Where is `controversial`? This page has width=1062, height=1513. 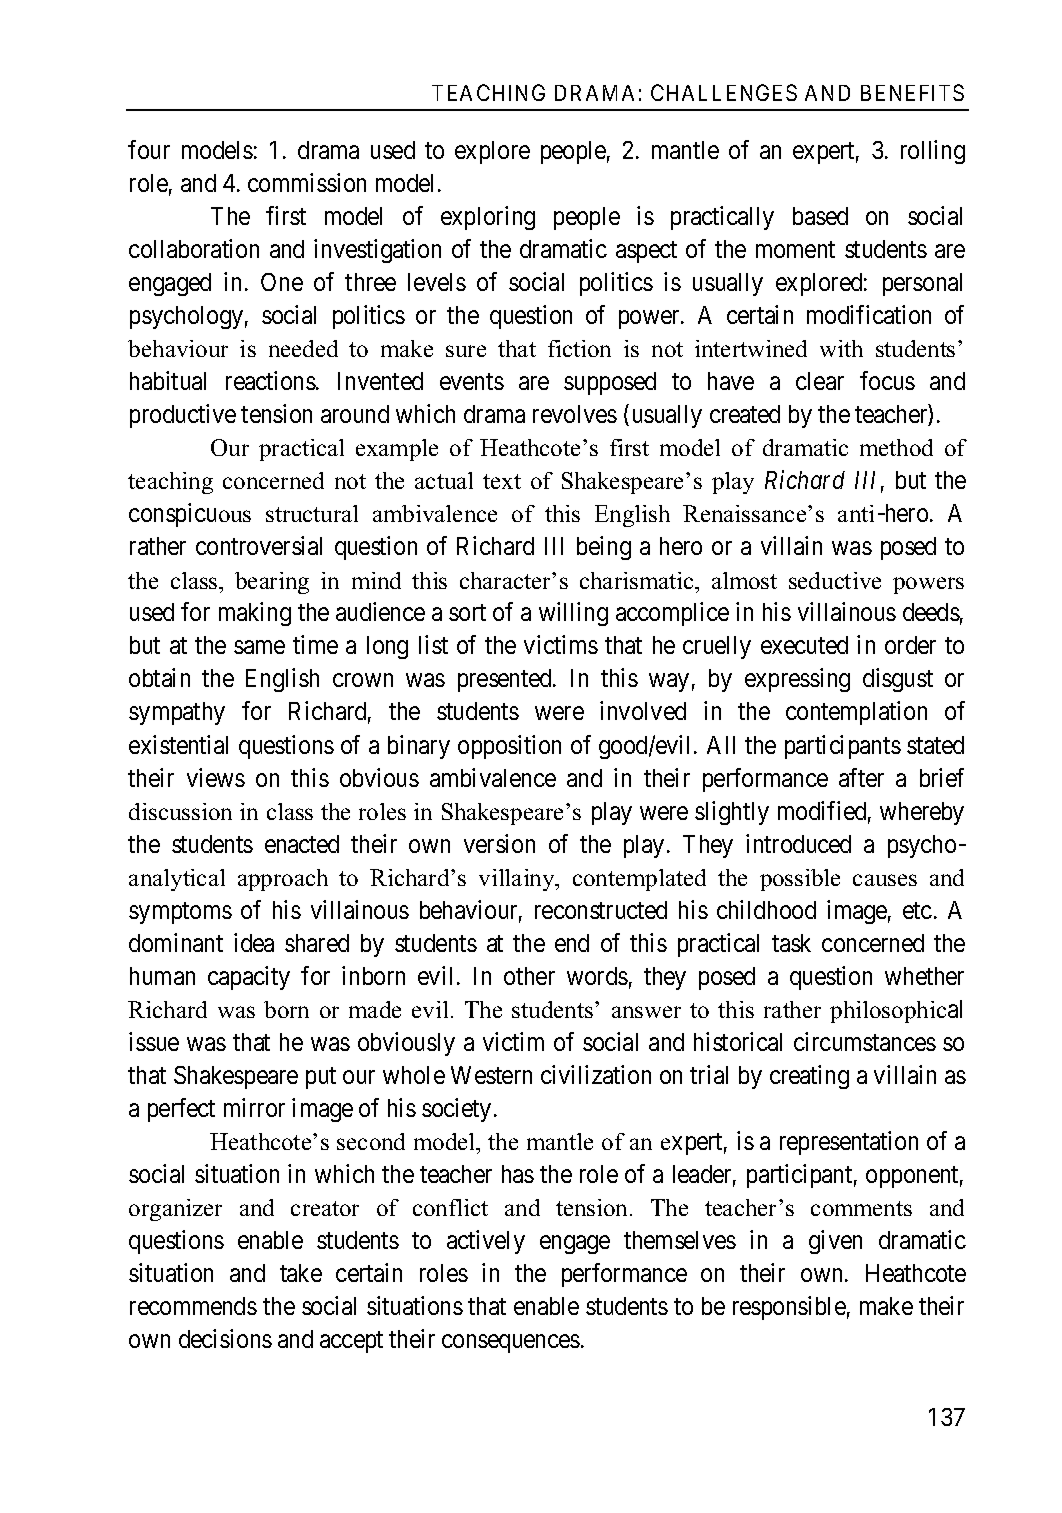 controversial is located at coordinates (259, 545).
